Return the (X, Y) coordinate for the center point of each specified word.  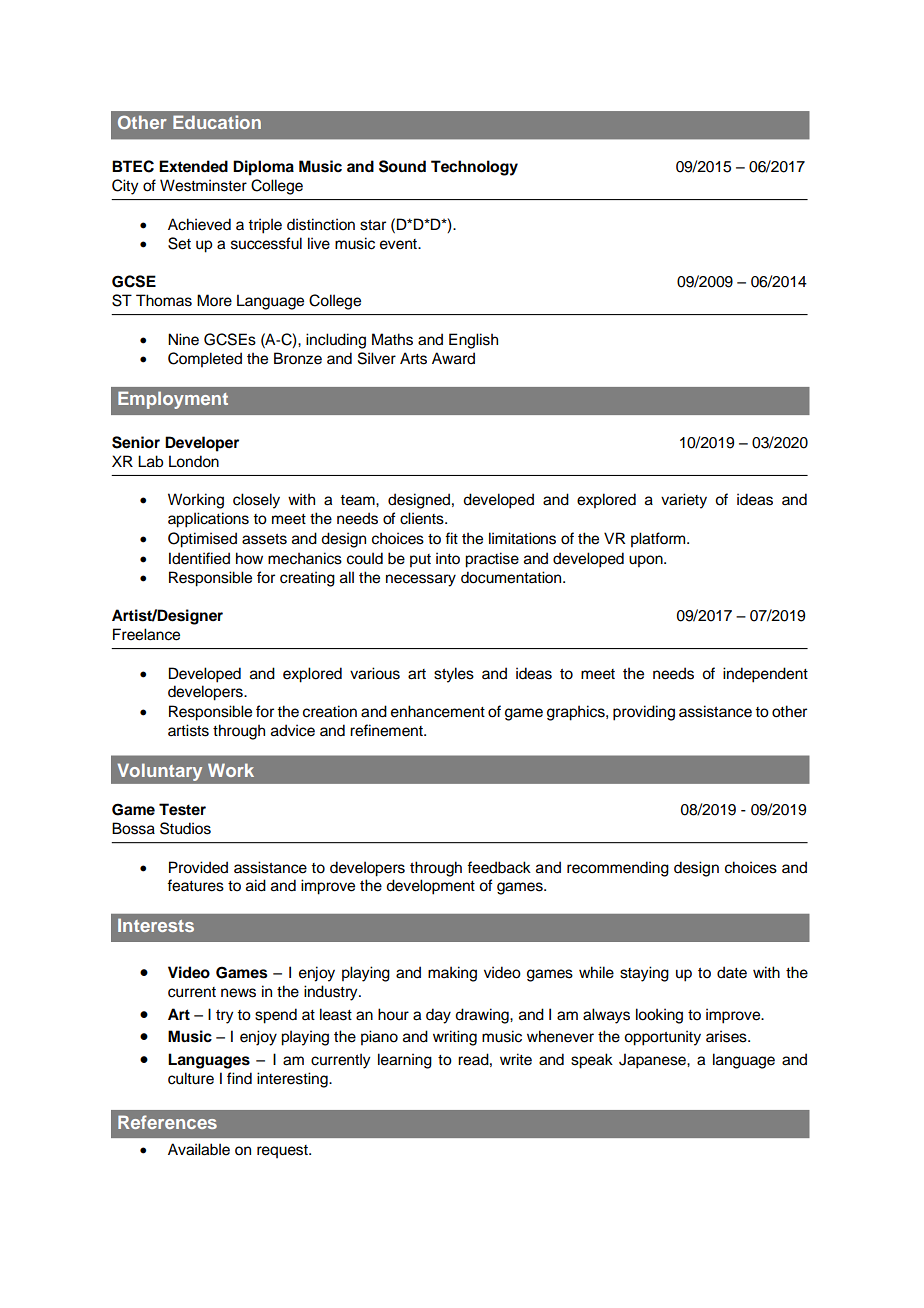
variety (684, 501)
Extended (193, 166)
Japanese (653, 1061)
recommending (618, 869)
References (167, 1122)
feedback (499, 867)
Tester (182, 809)
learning (405, 1061)
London (194, 461)
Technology (474, 168)
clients (423, 518)
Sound (402, 166)
